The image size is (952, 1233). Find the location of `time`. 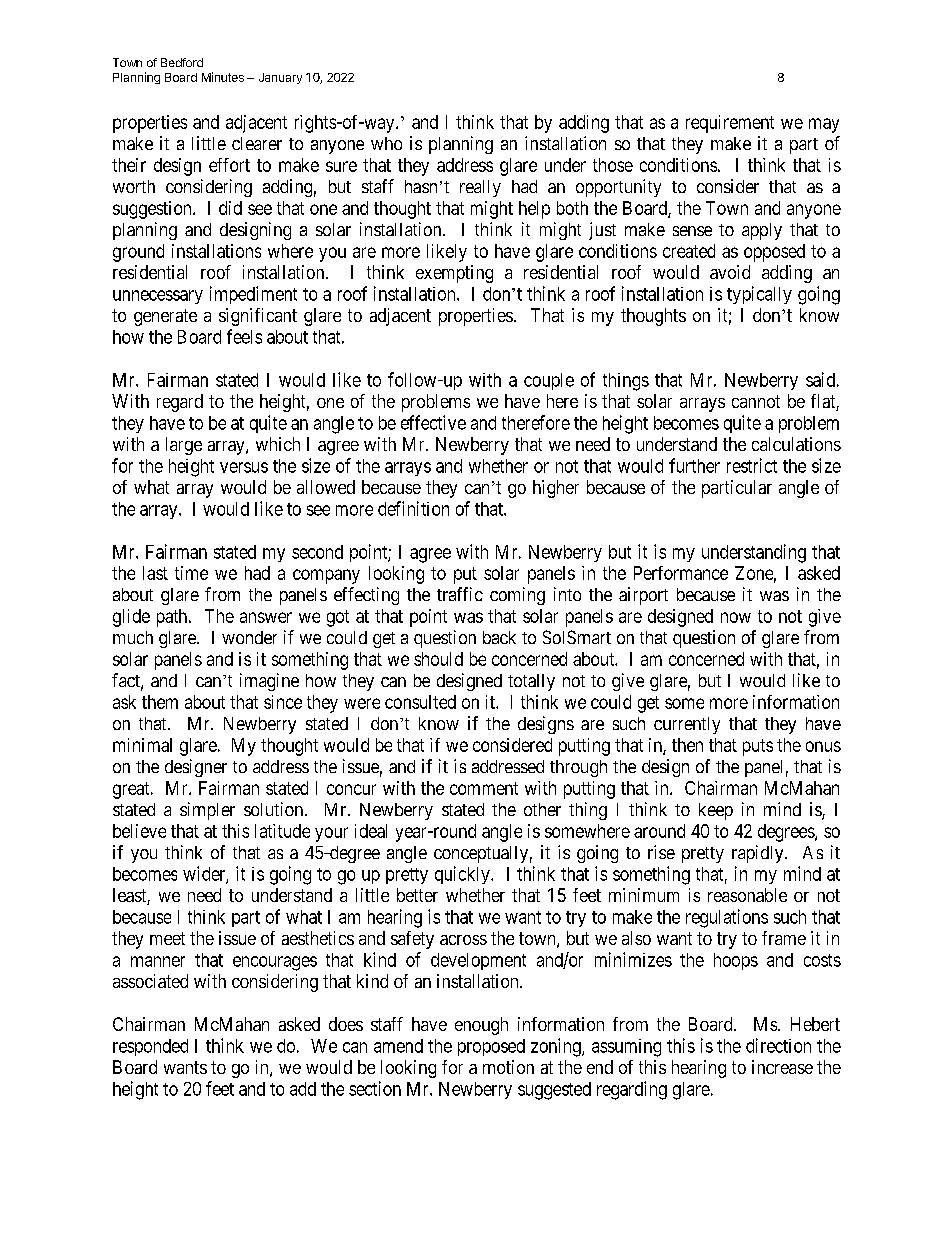

time is located at coordinates (191, 573).
